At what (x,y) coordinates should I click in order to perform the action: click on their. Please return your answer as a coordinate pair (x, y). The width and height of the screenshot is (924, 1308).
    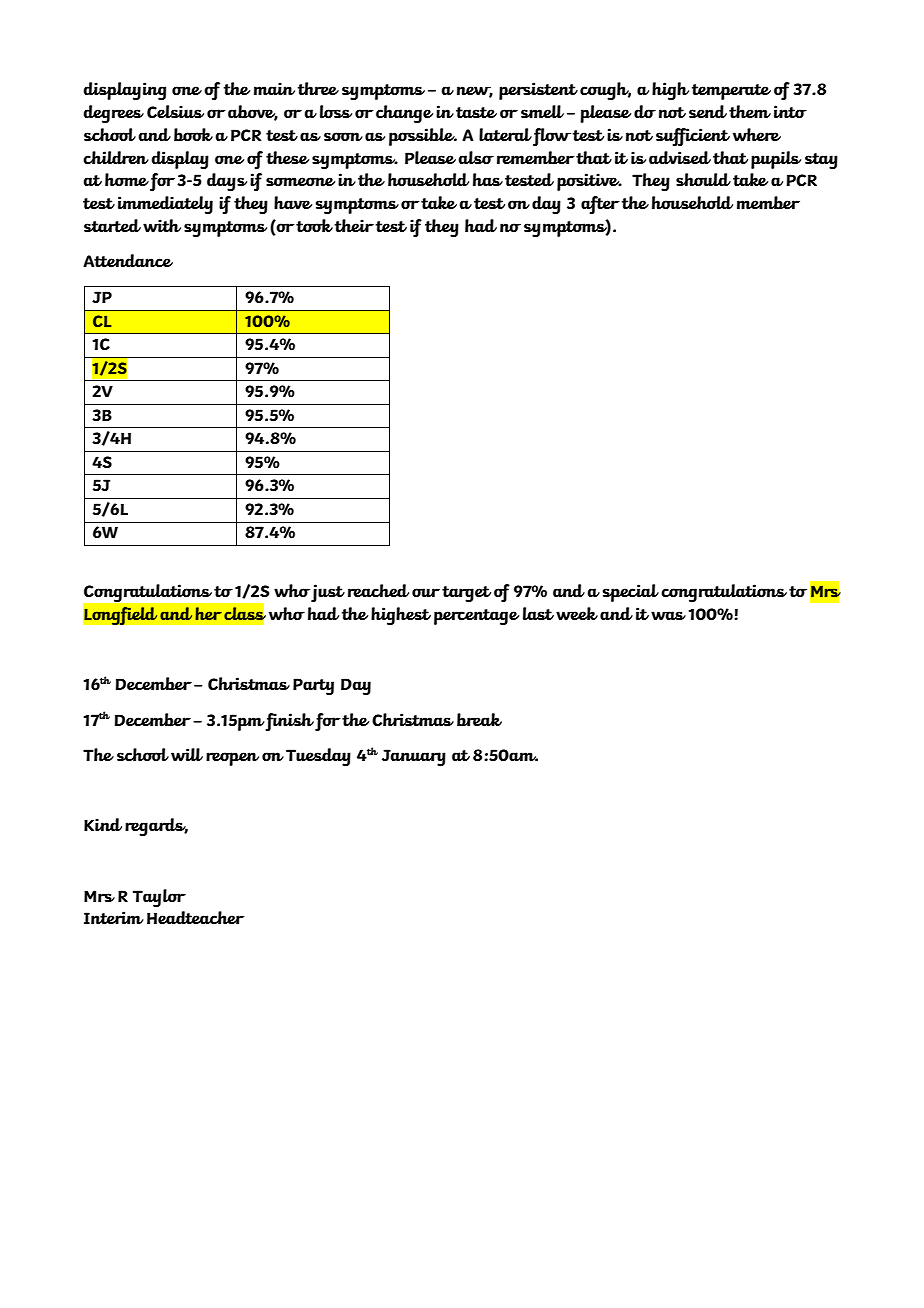
    Looking at the image, I should click on (354, 225).
